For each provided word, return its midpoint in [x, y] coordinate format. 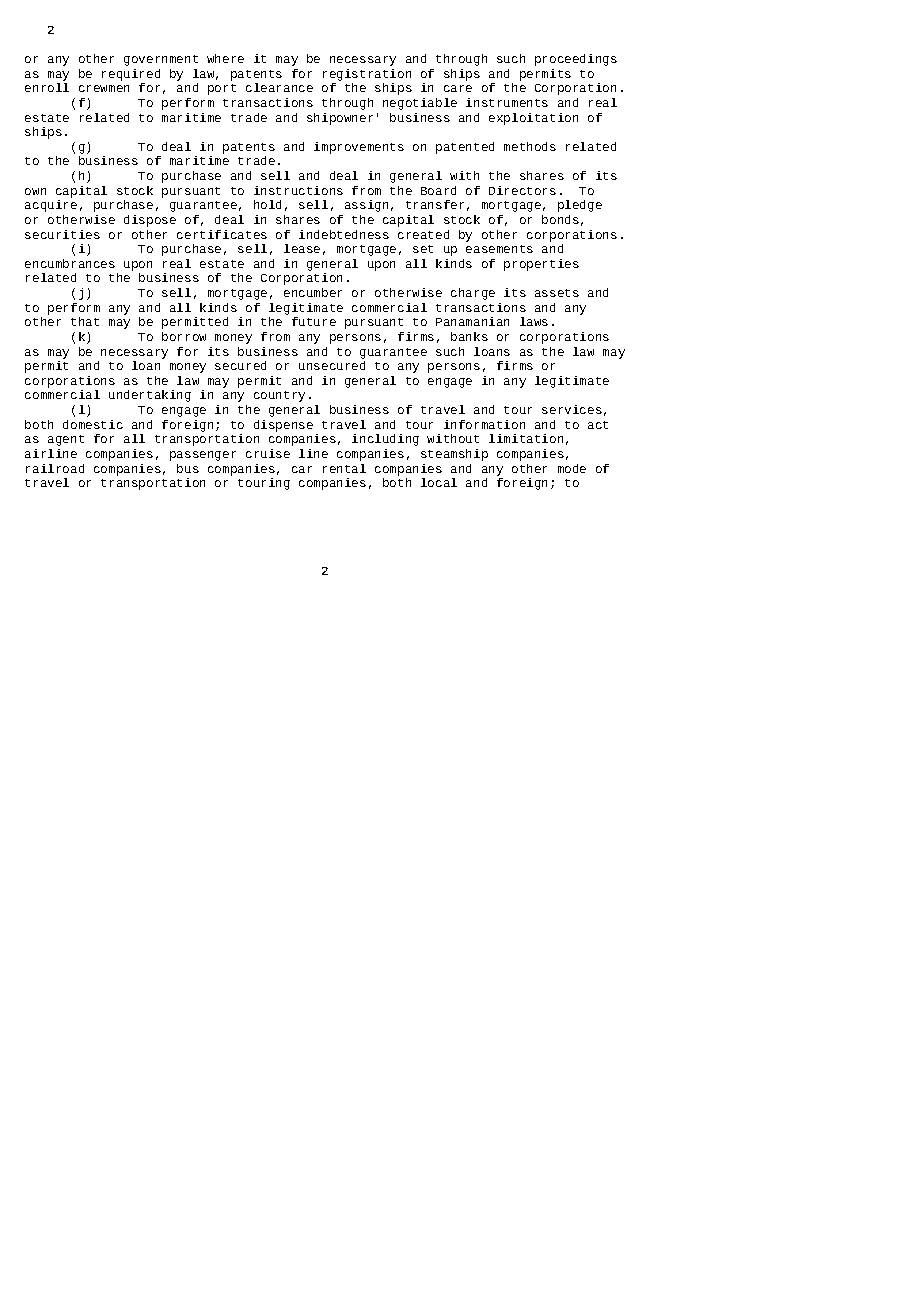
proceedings [576, 60]
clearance [279, 87]
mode [572, 468]
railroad [55, 468]
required [131, 75]
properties [541, 265]
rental [344, 468]
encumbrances [70, 263]
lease [302, 248]
